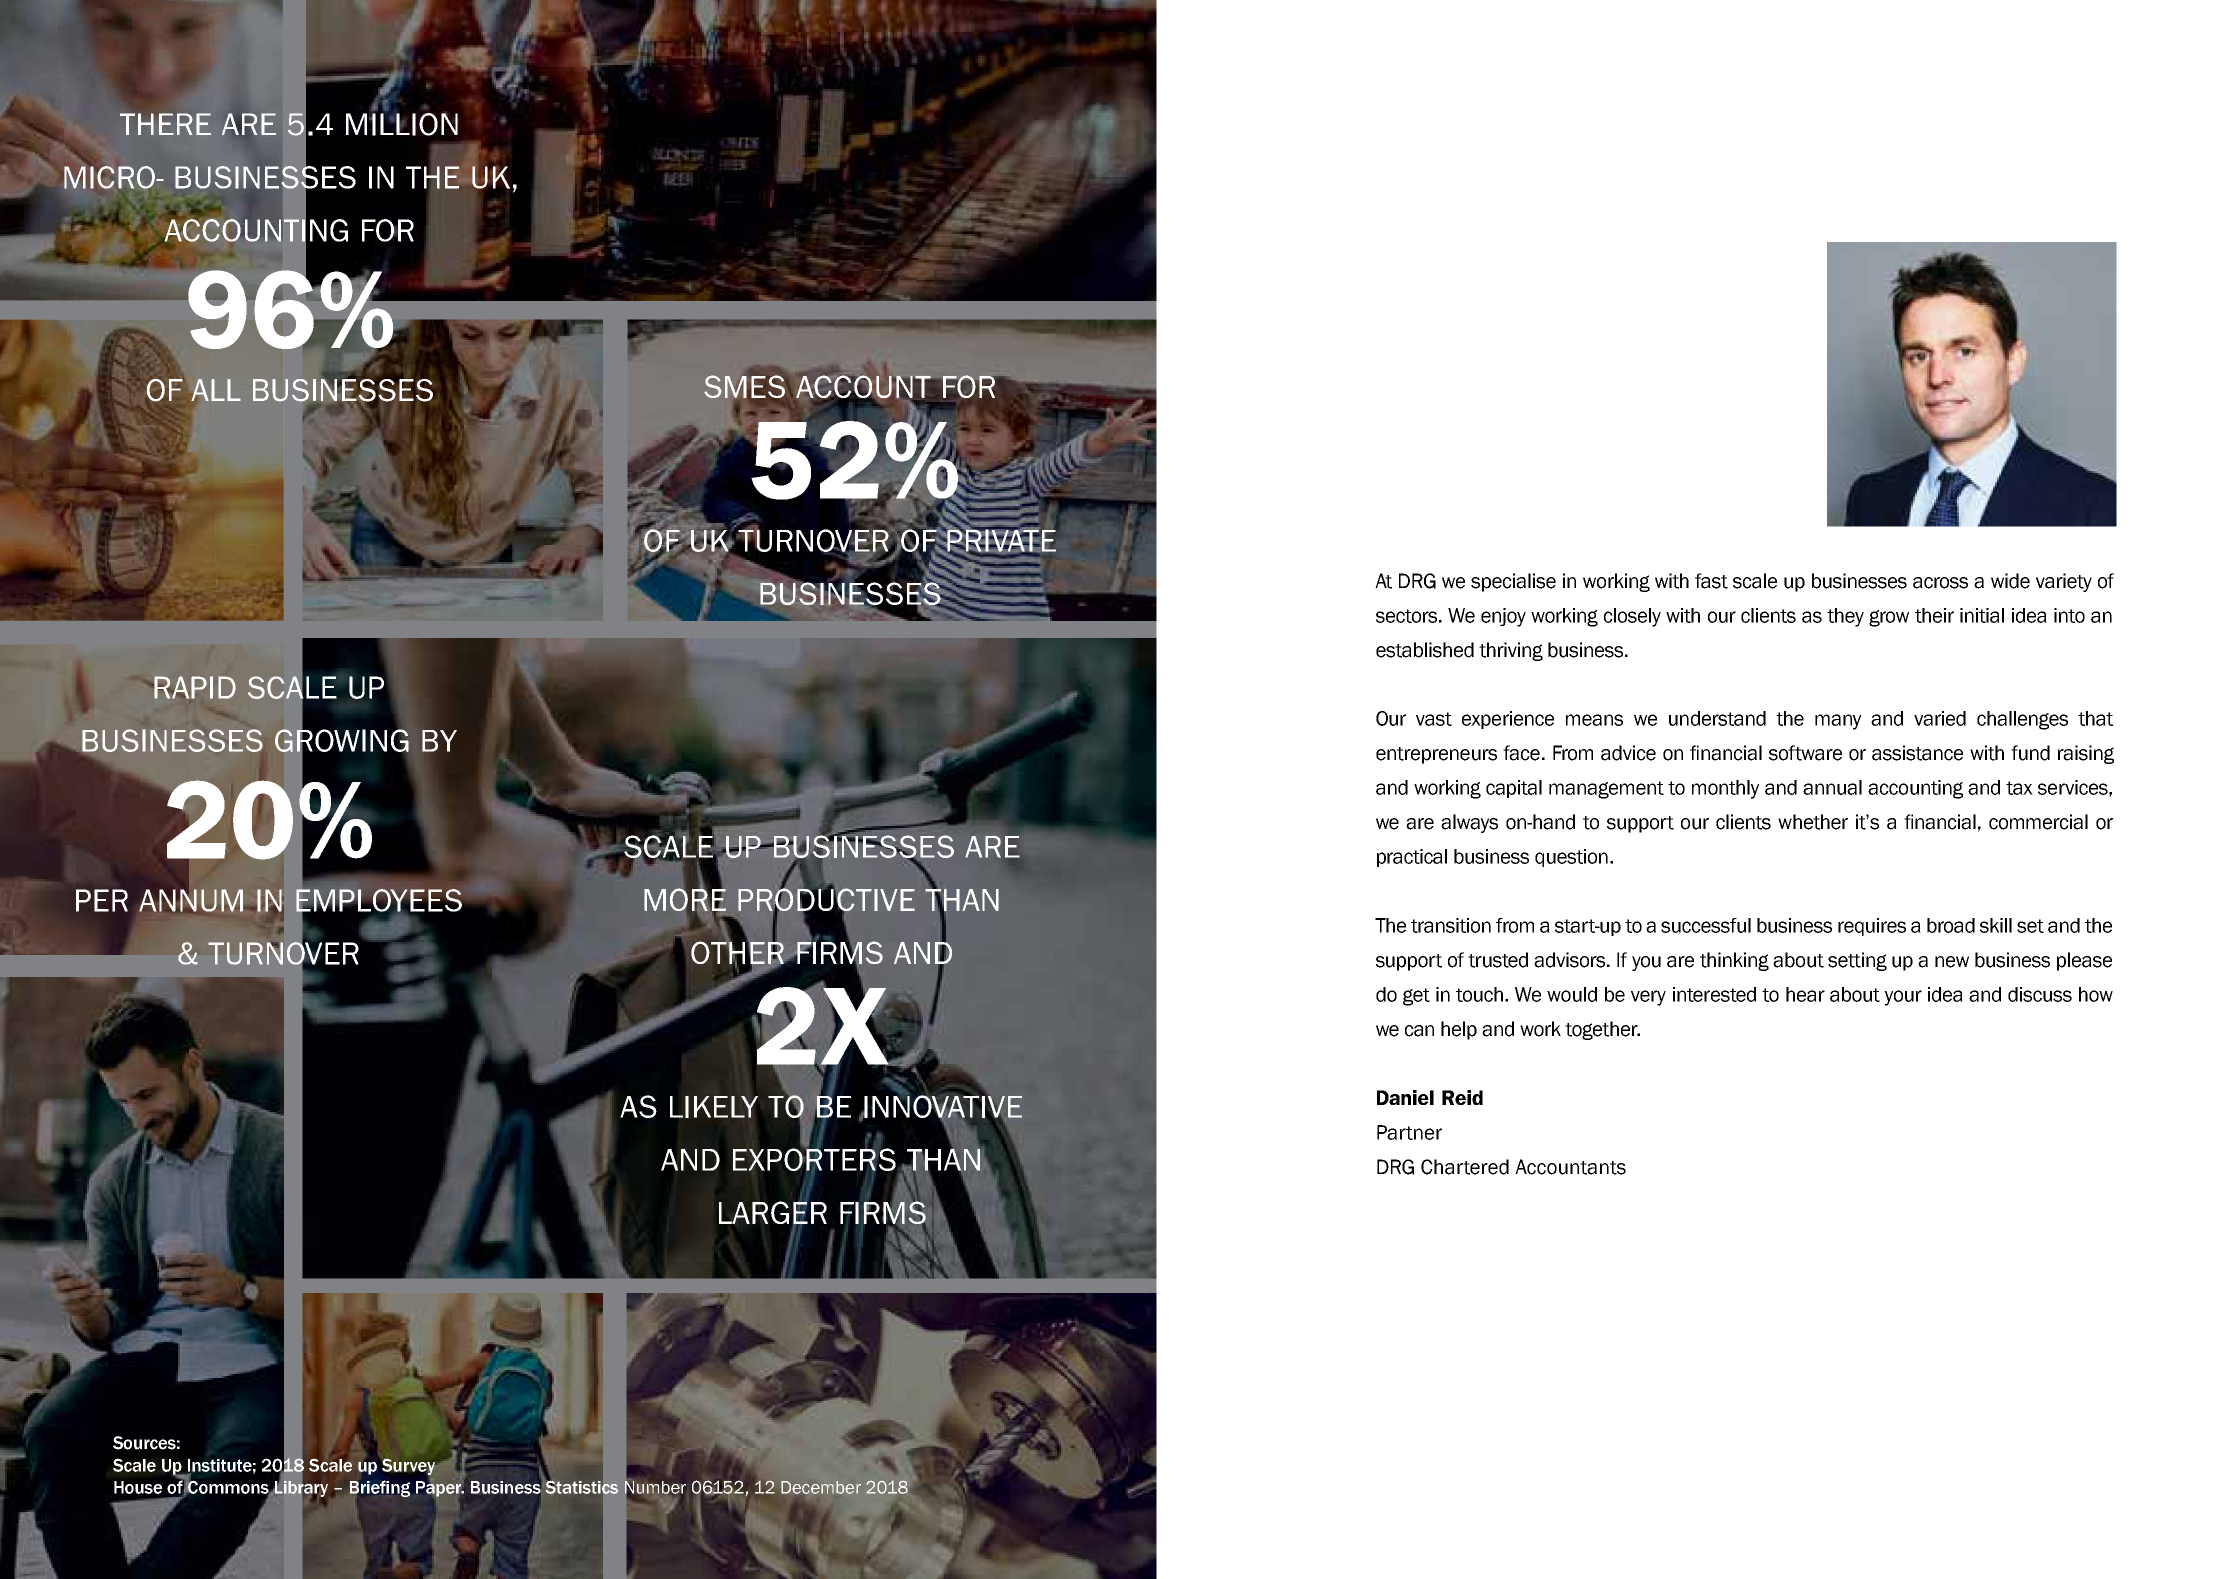 The height and width of the document is (1579, 2226). Describe the element at coordinates (1412, 858) in the document. I see `practical` at that location.
